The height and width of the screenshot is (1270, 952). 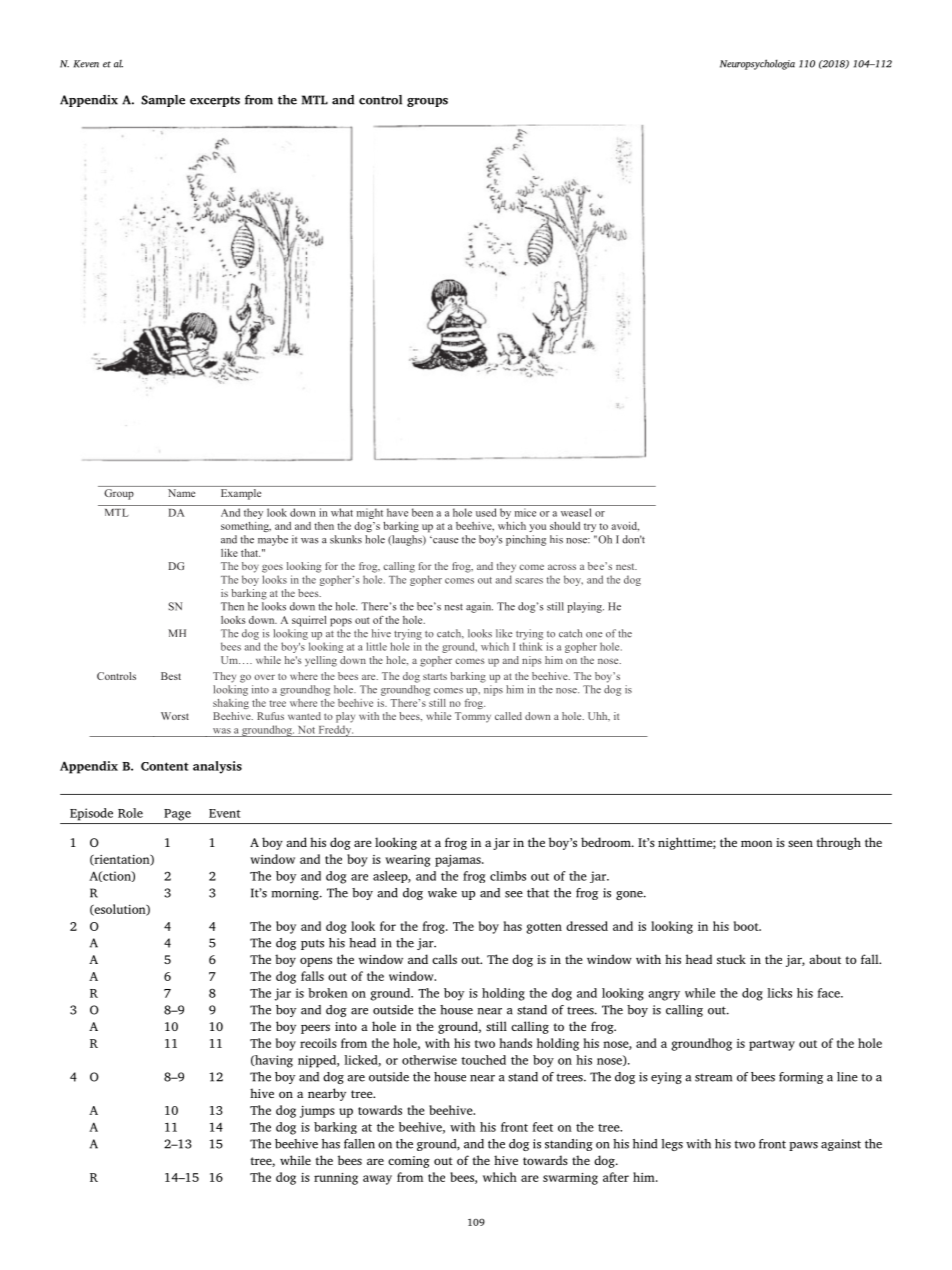 I want to click on jumps, so click(x=317, y=1112).
